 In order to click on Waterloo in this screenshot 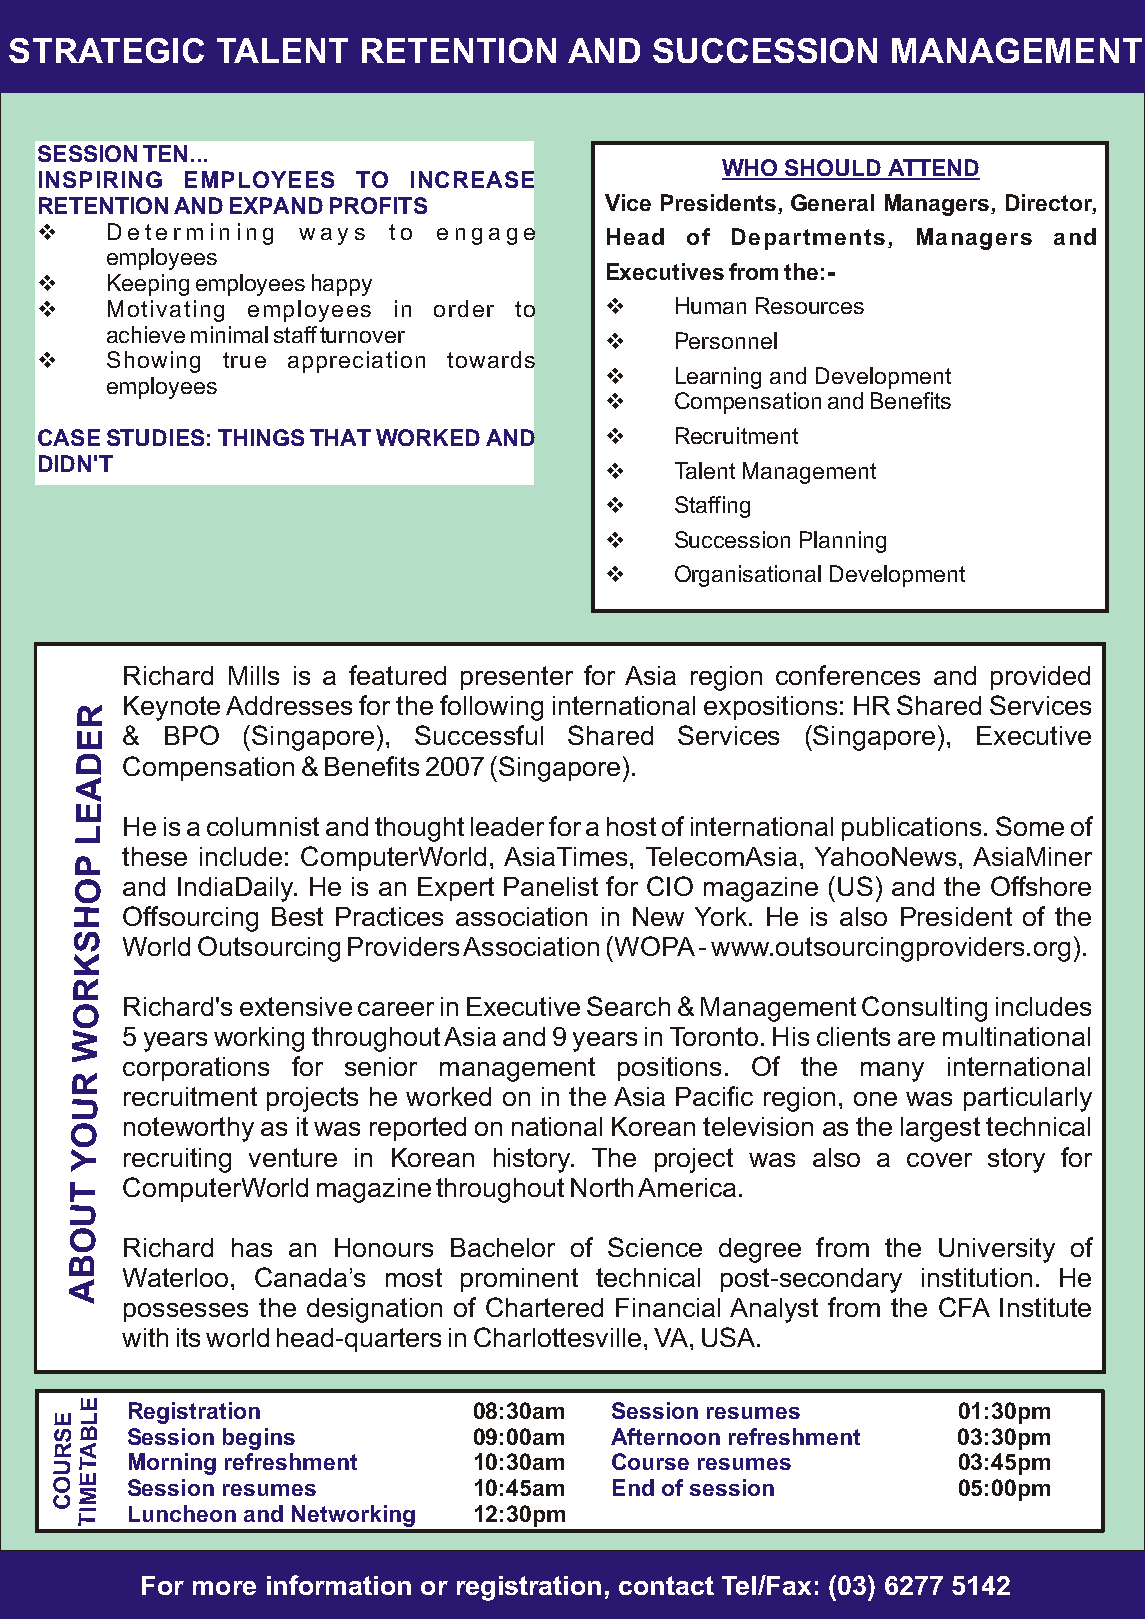, I will do `click(175, 1277)`.
